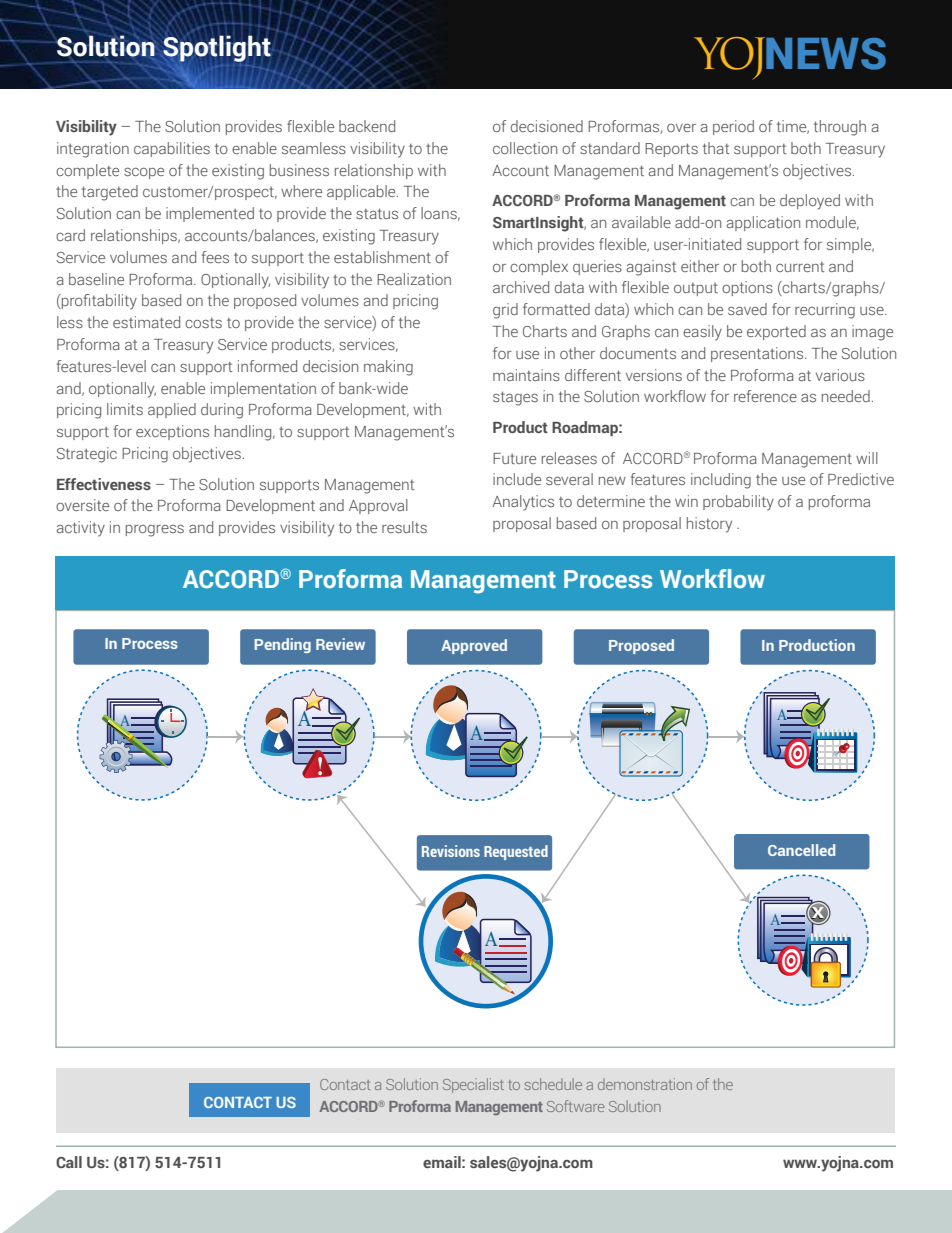  What do you see at coordinates (525, 148) in the screenshot?
I see `collection` at bounding box center [525, 148].
